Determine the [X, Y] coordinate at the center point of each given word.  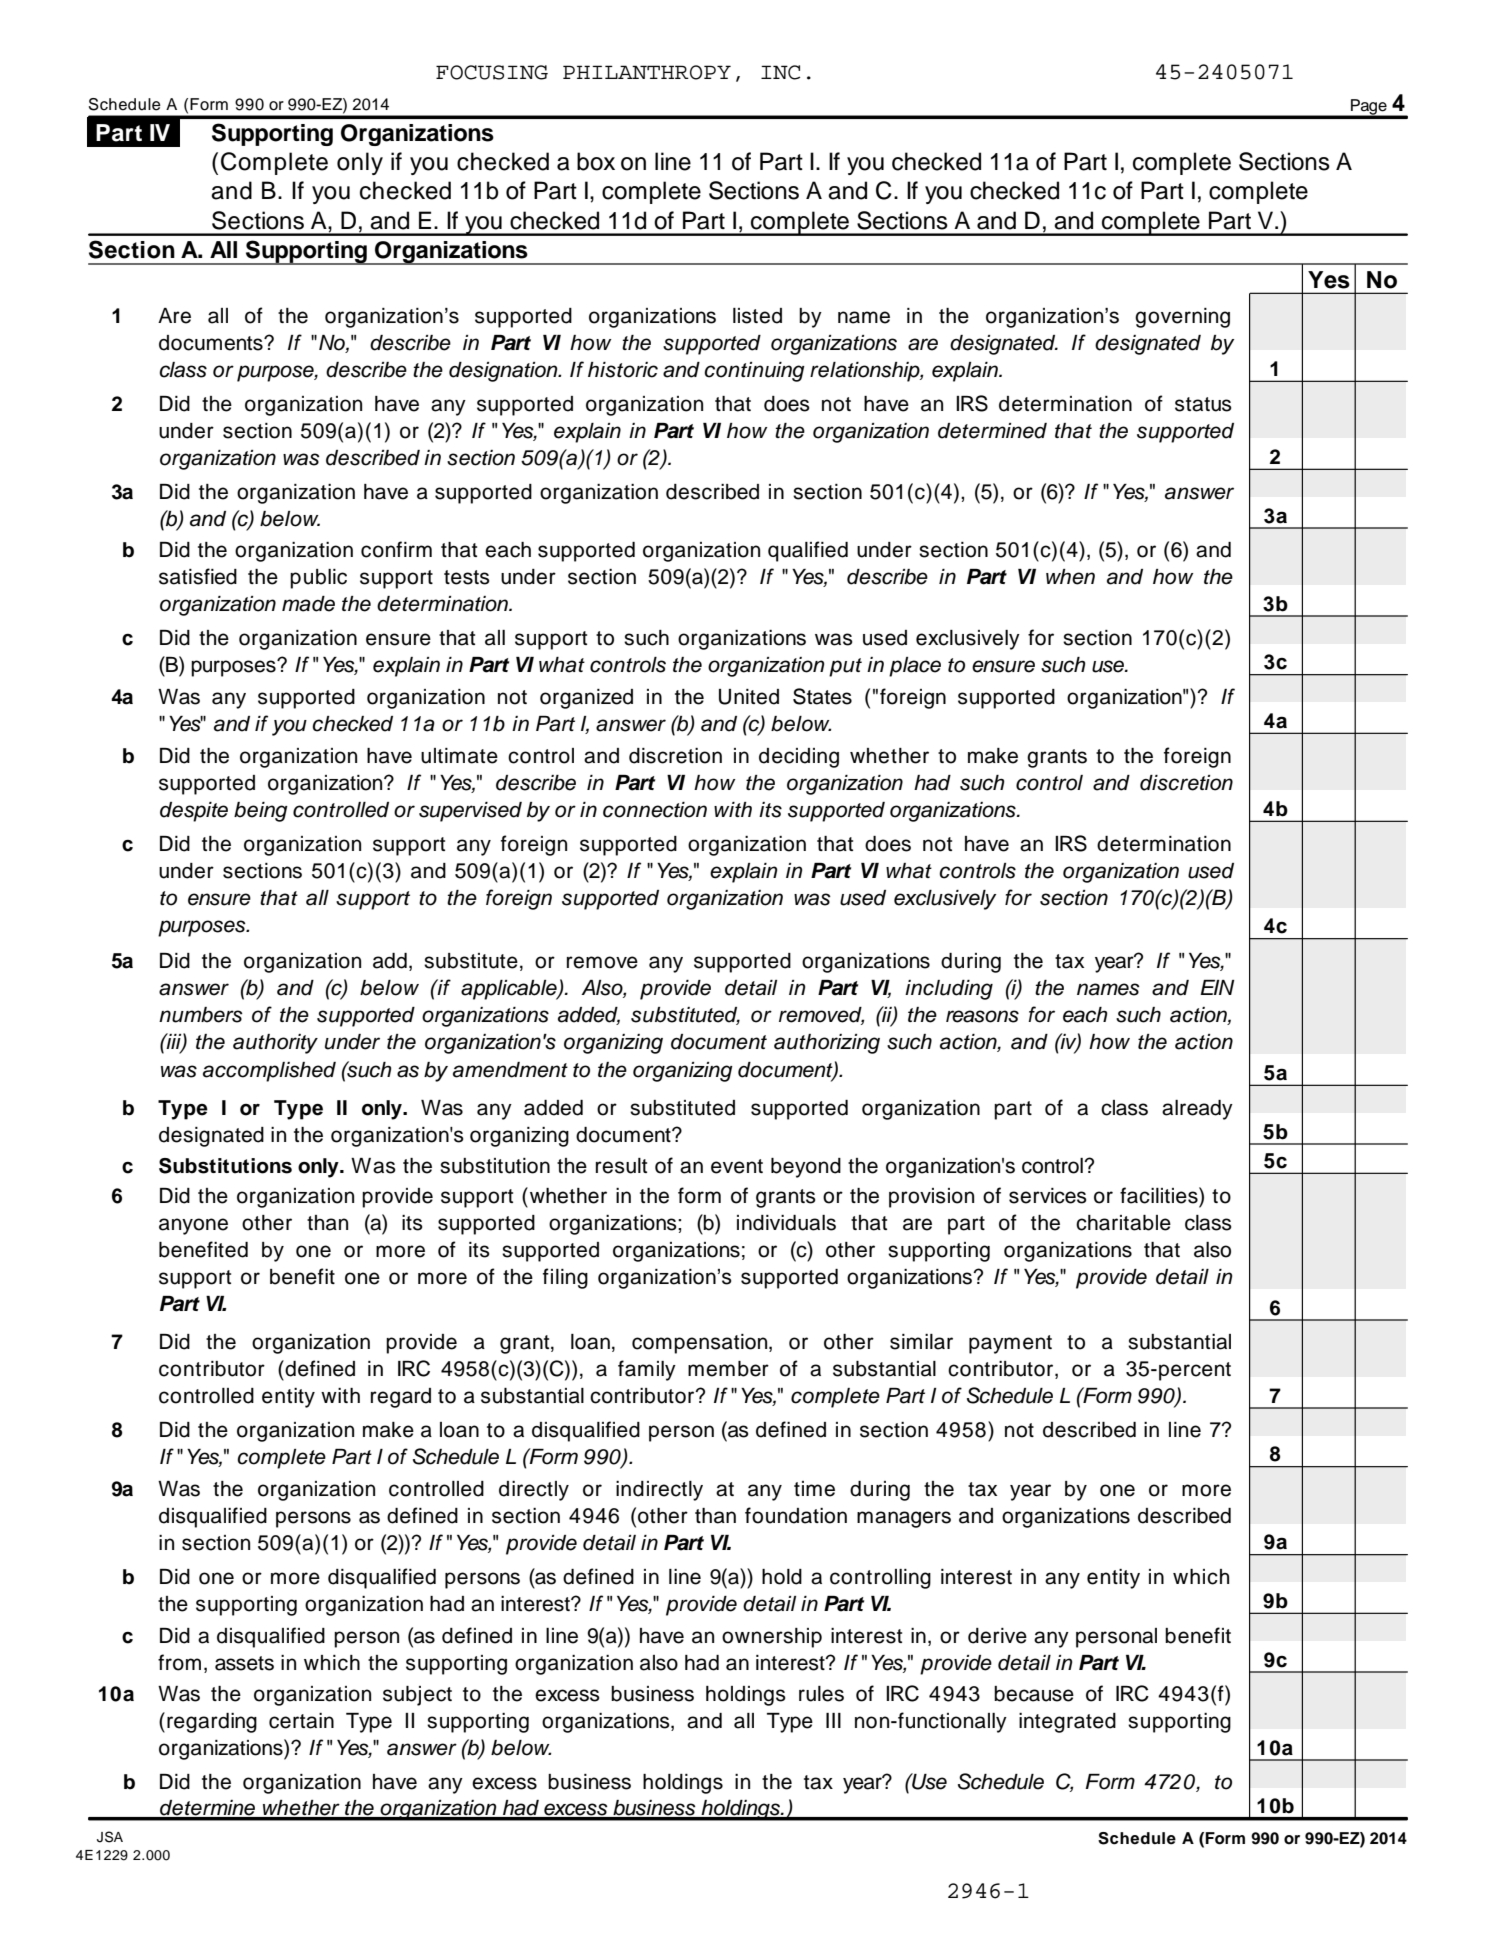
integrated [1067, 1723]
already [1197, 1110]
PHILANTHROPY [647, 72]
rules [821, 1694]
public [318, 579]
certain [301, 1721]
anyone [193, 1226]
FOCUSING [492, 72]
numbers [201, 1015]
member [728, 1369]
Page [1369, 108]
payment [1010, 1344]
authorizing [827, 1044]
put [845, 667]
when [1070, 577]
